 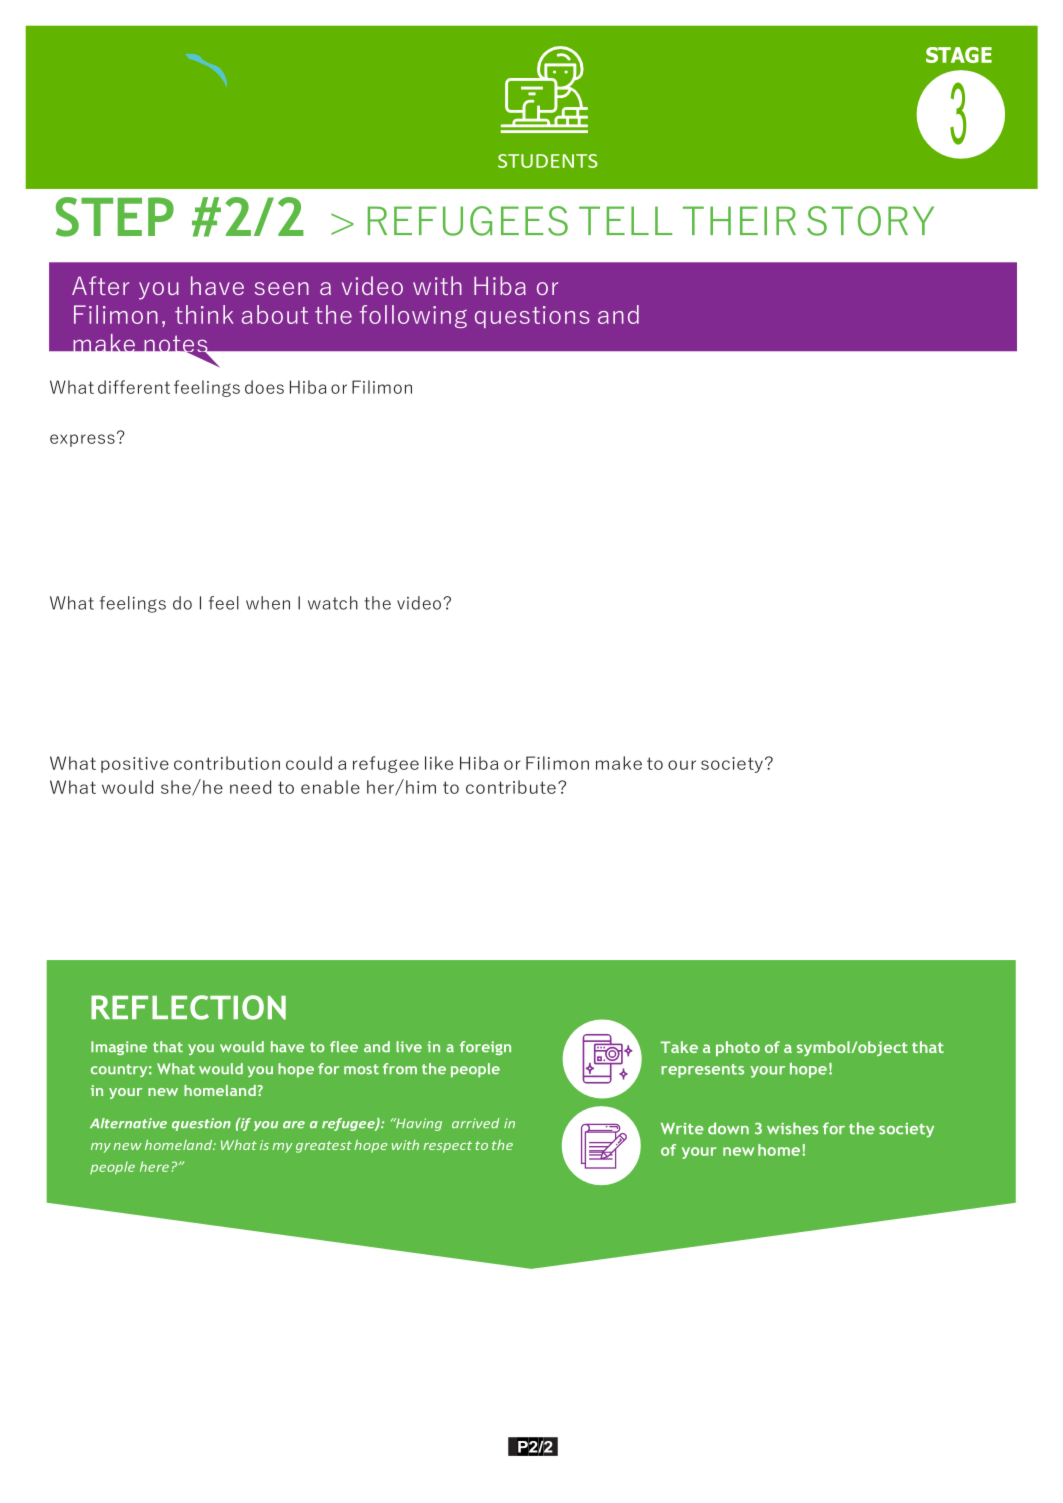 What do you see at coordinates (511, 787) in the screenshot?
I see `contribute` at bounding box center [511, 787].
